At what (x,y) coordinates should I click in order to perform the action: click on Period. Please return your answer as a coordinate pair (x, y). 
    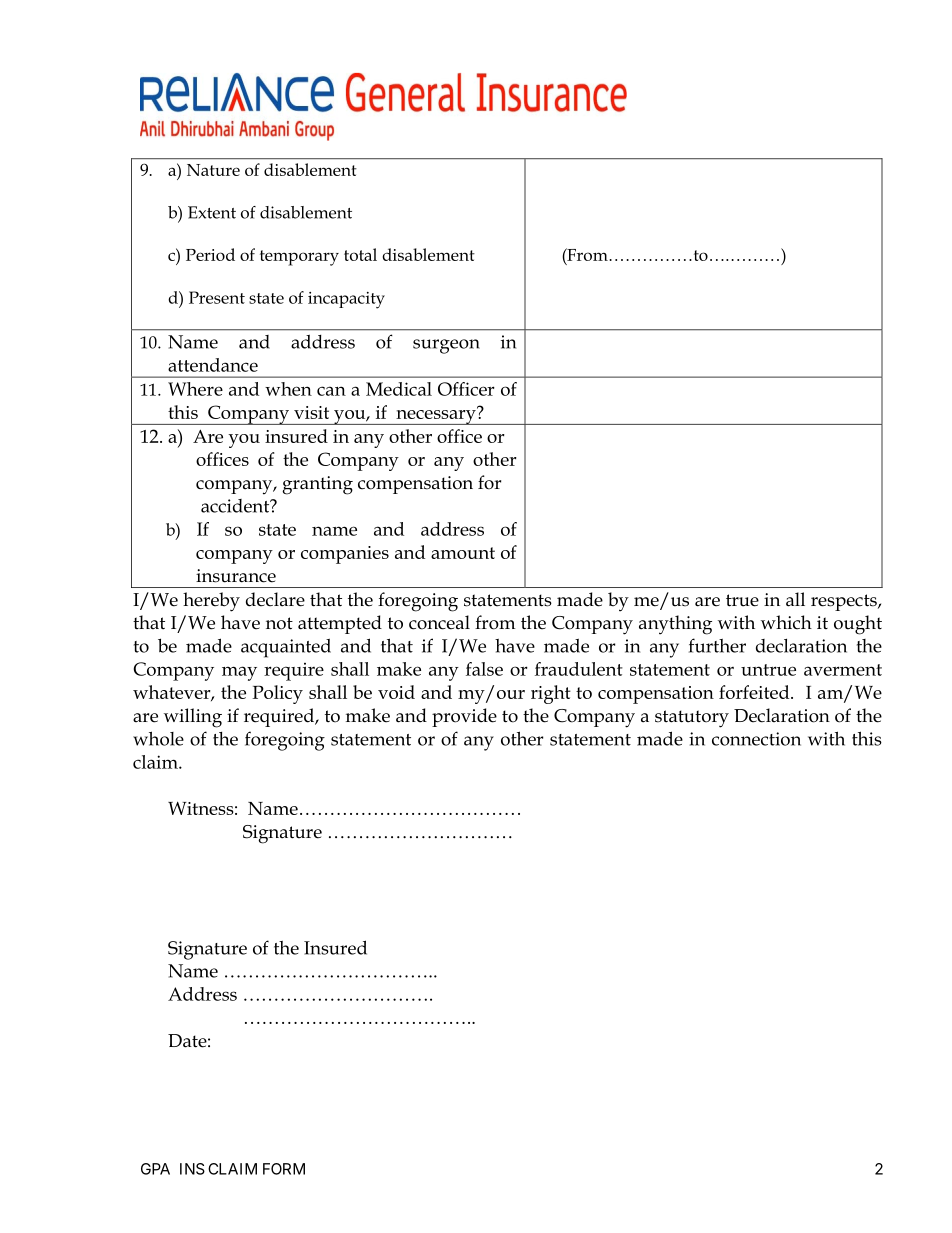
    Looking at the image, I should click on (210, 254).
